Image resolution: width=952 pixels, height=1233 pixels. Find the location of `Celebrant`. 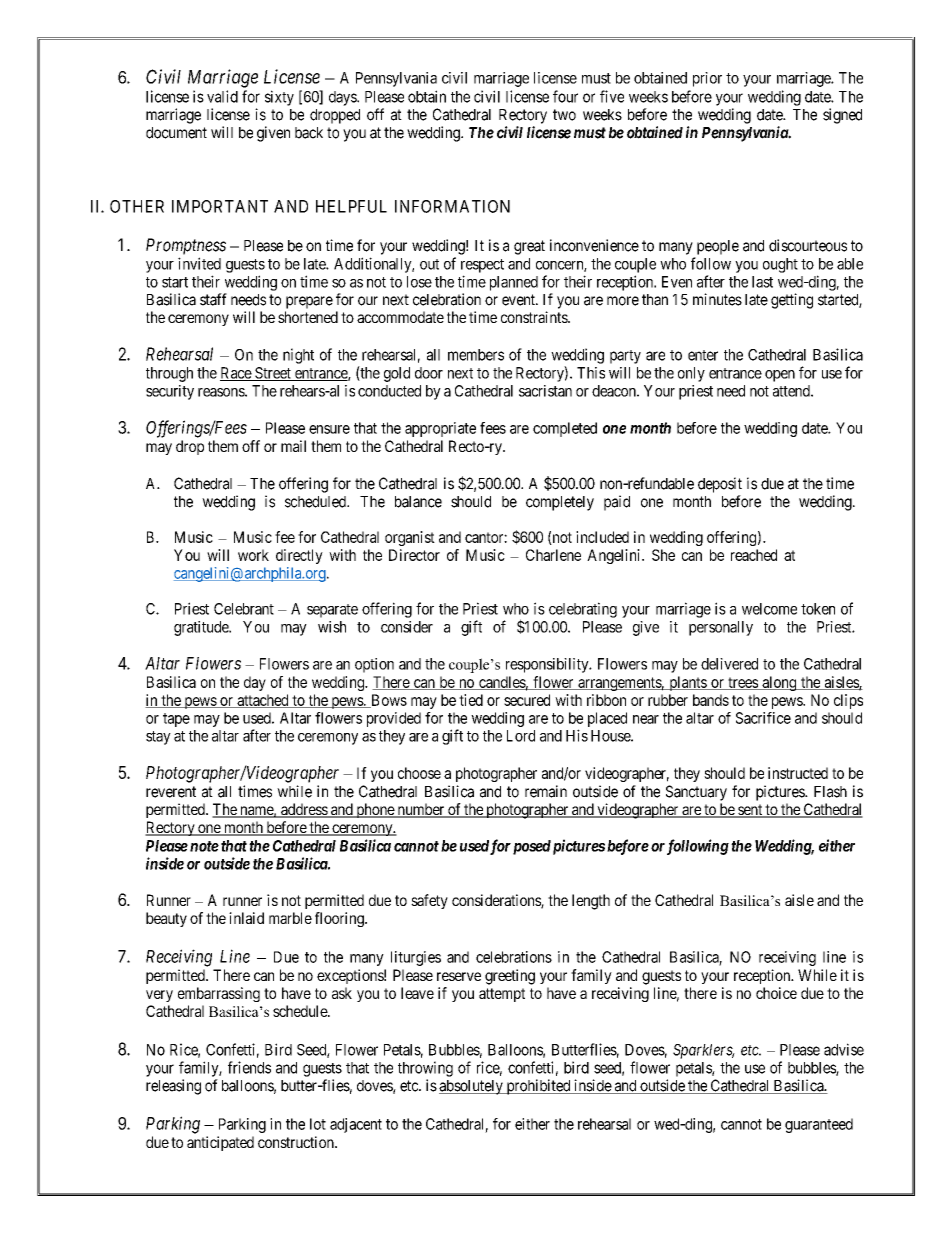

Celebrant is located at coordinates (244, 609).
